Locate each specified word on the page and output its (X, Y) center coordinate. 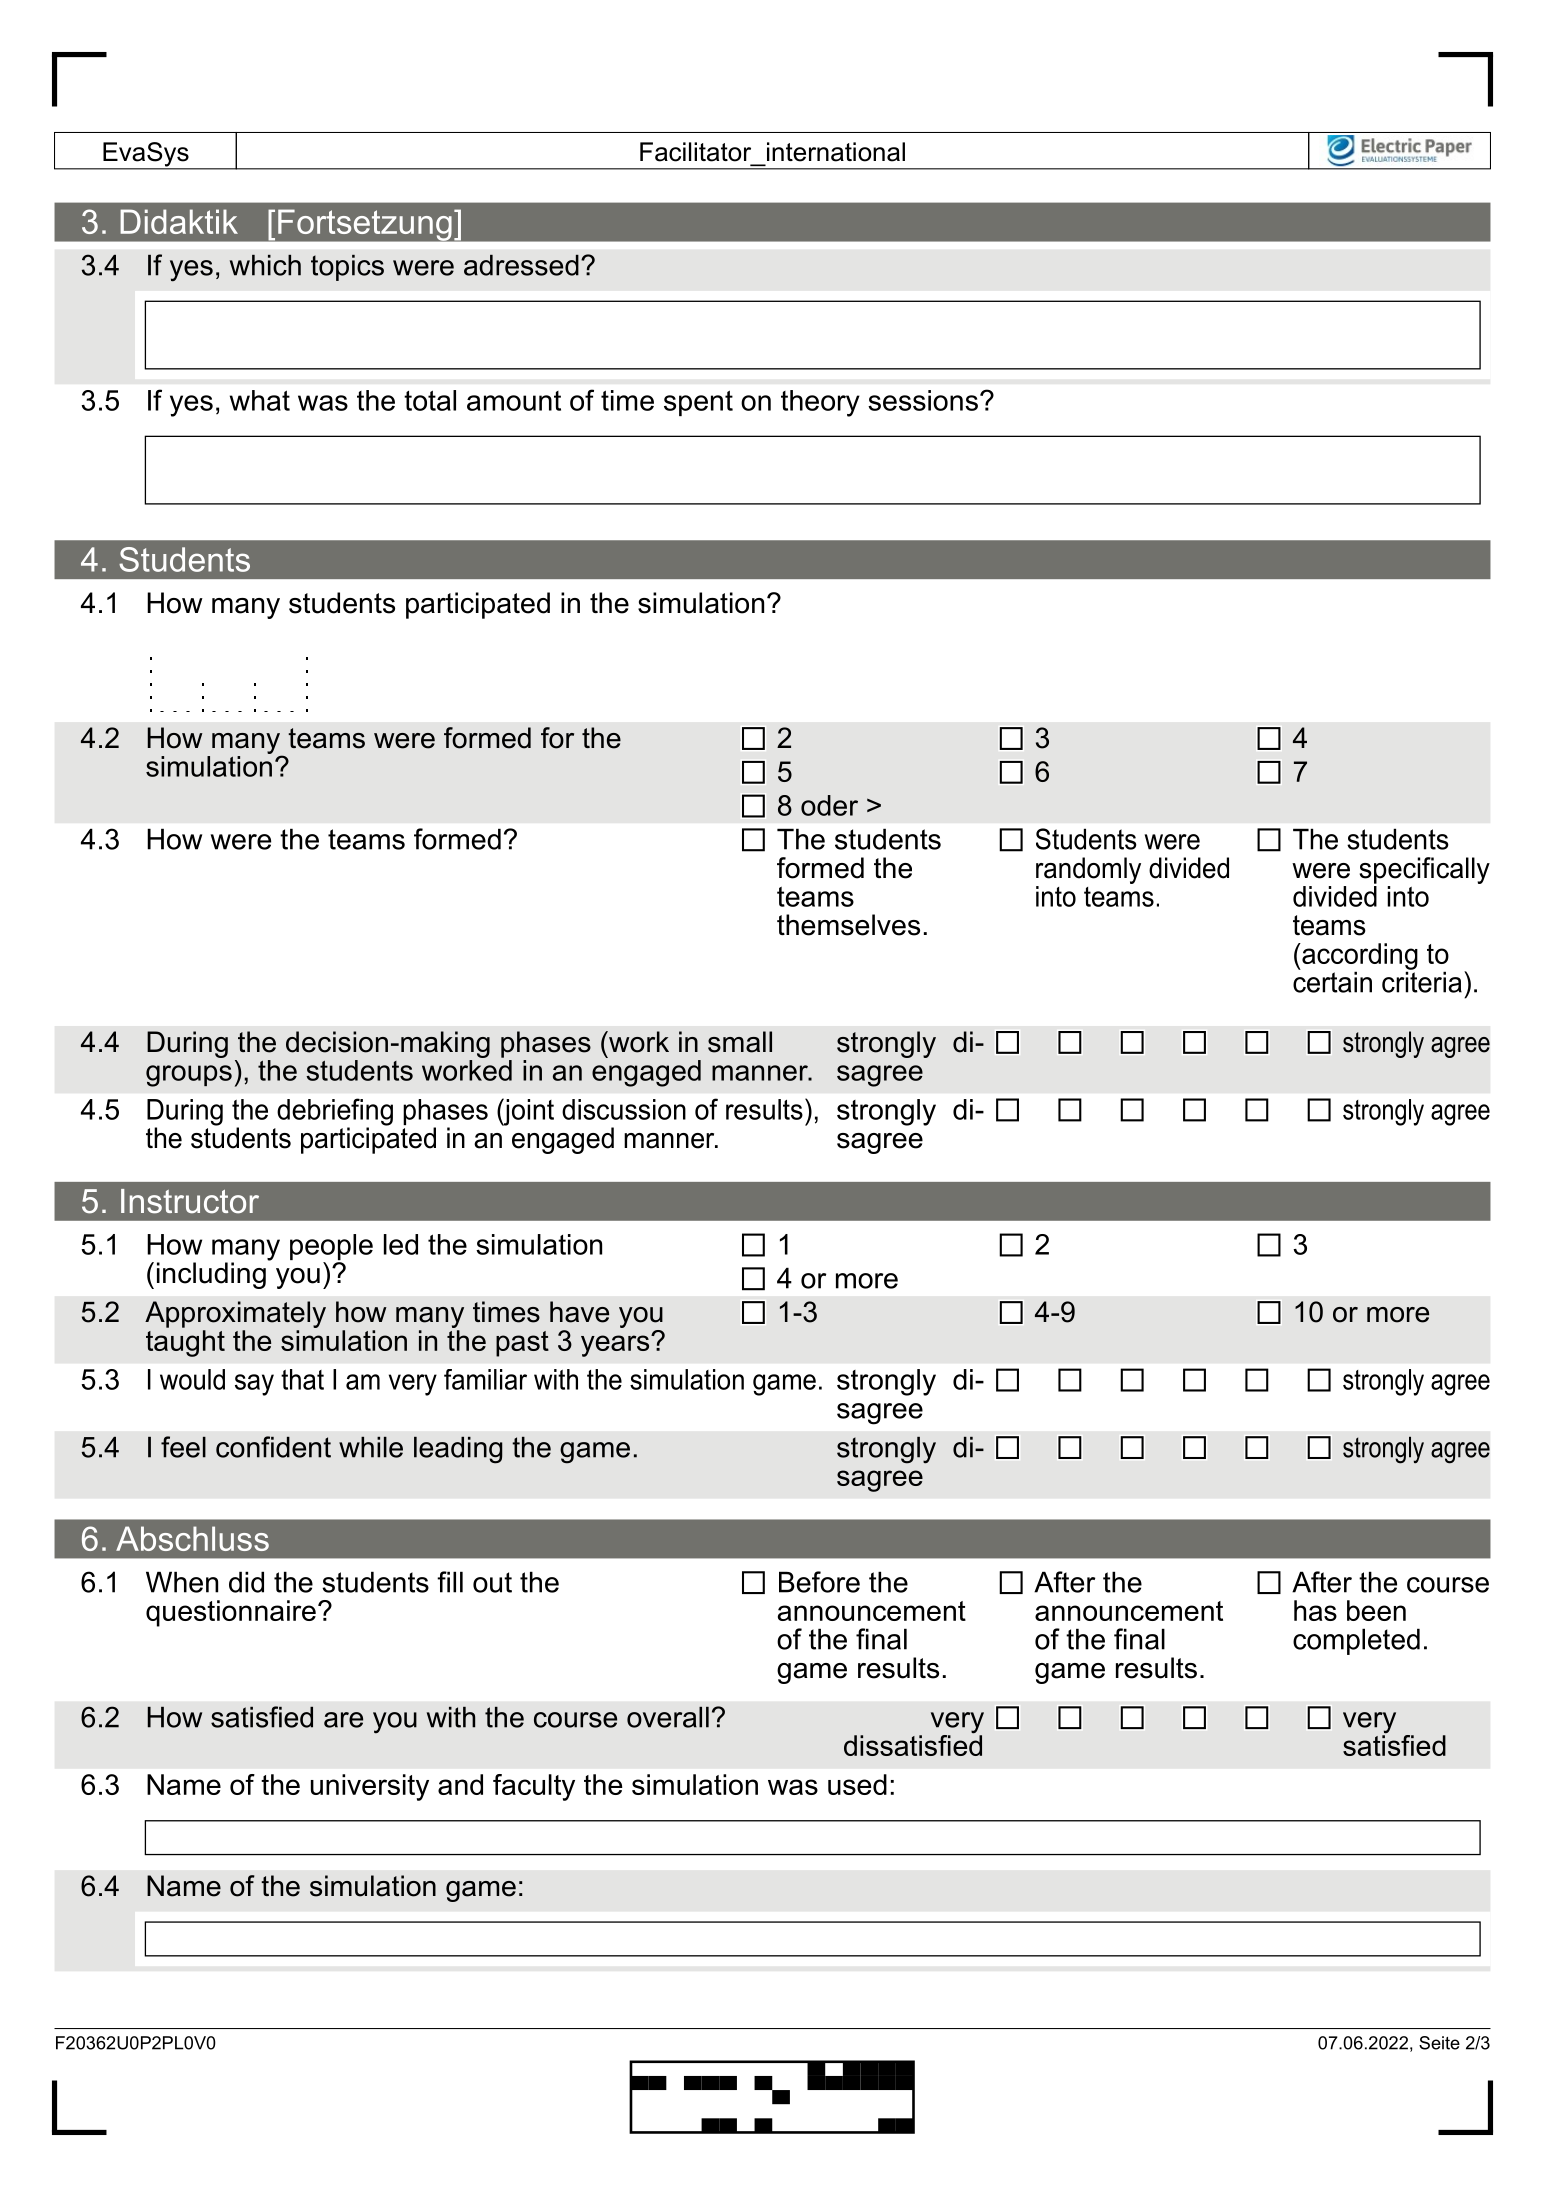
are (343, 1720)
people (331, 1248)
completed (1356, 1641)
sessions (923, 400)
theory (820, 403)
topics (347, 268)
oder (829, 805)
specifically (1424, 870)
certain (1332, 981)
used (857, 1784)
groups (189, 1076)
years (616, 1345)
